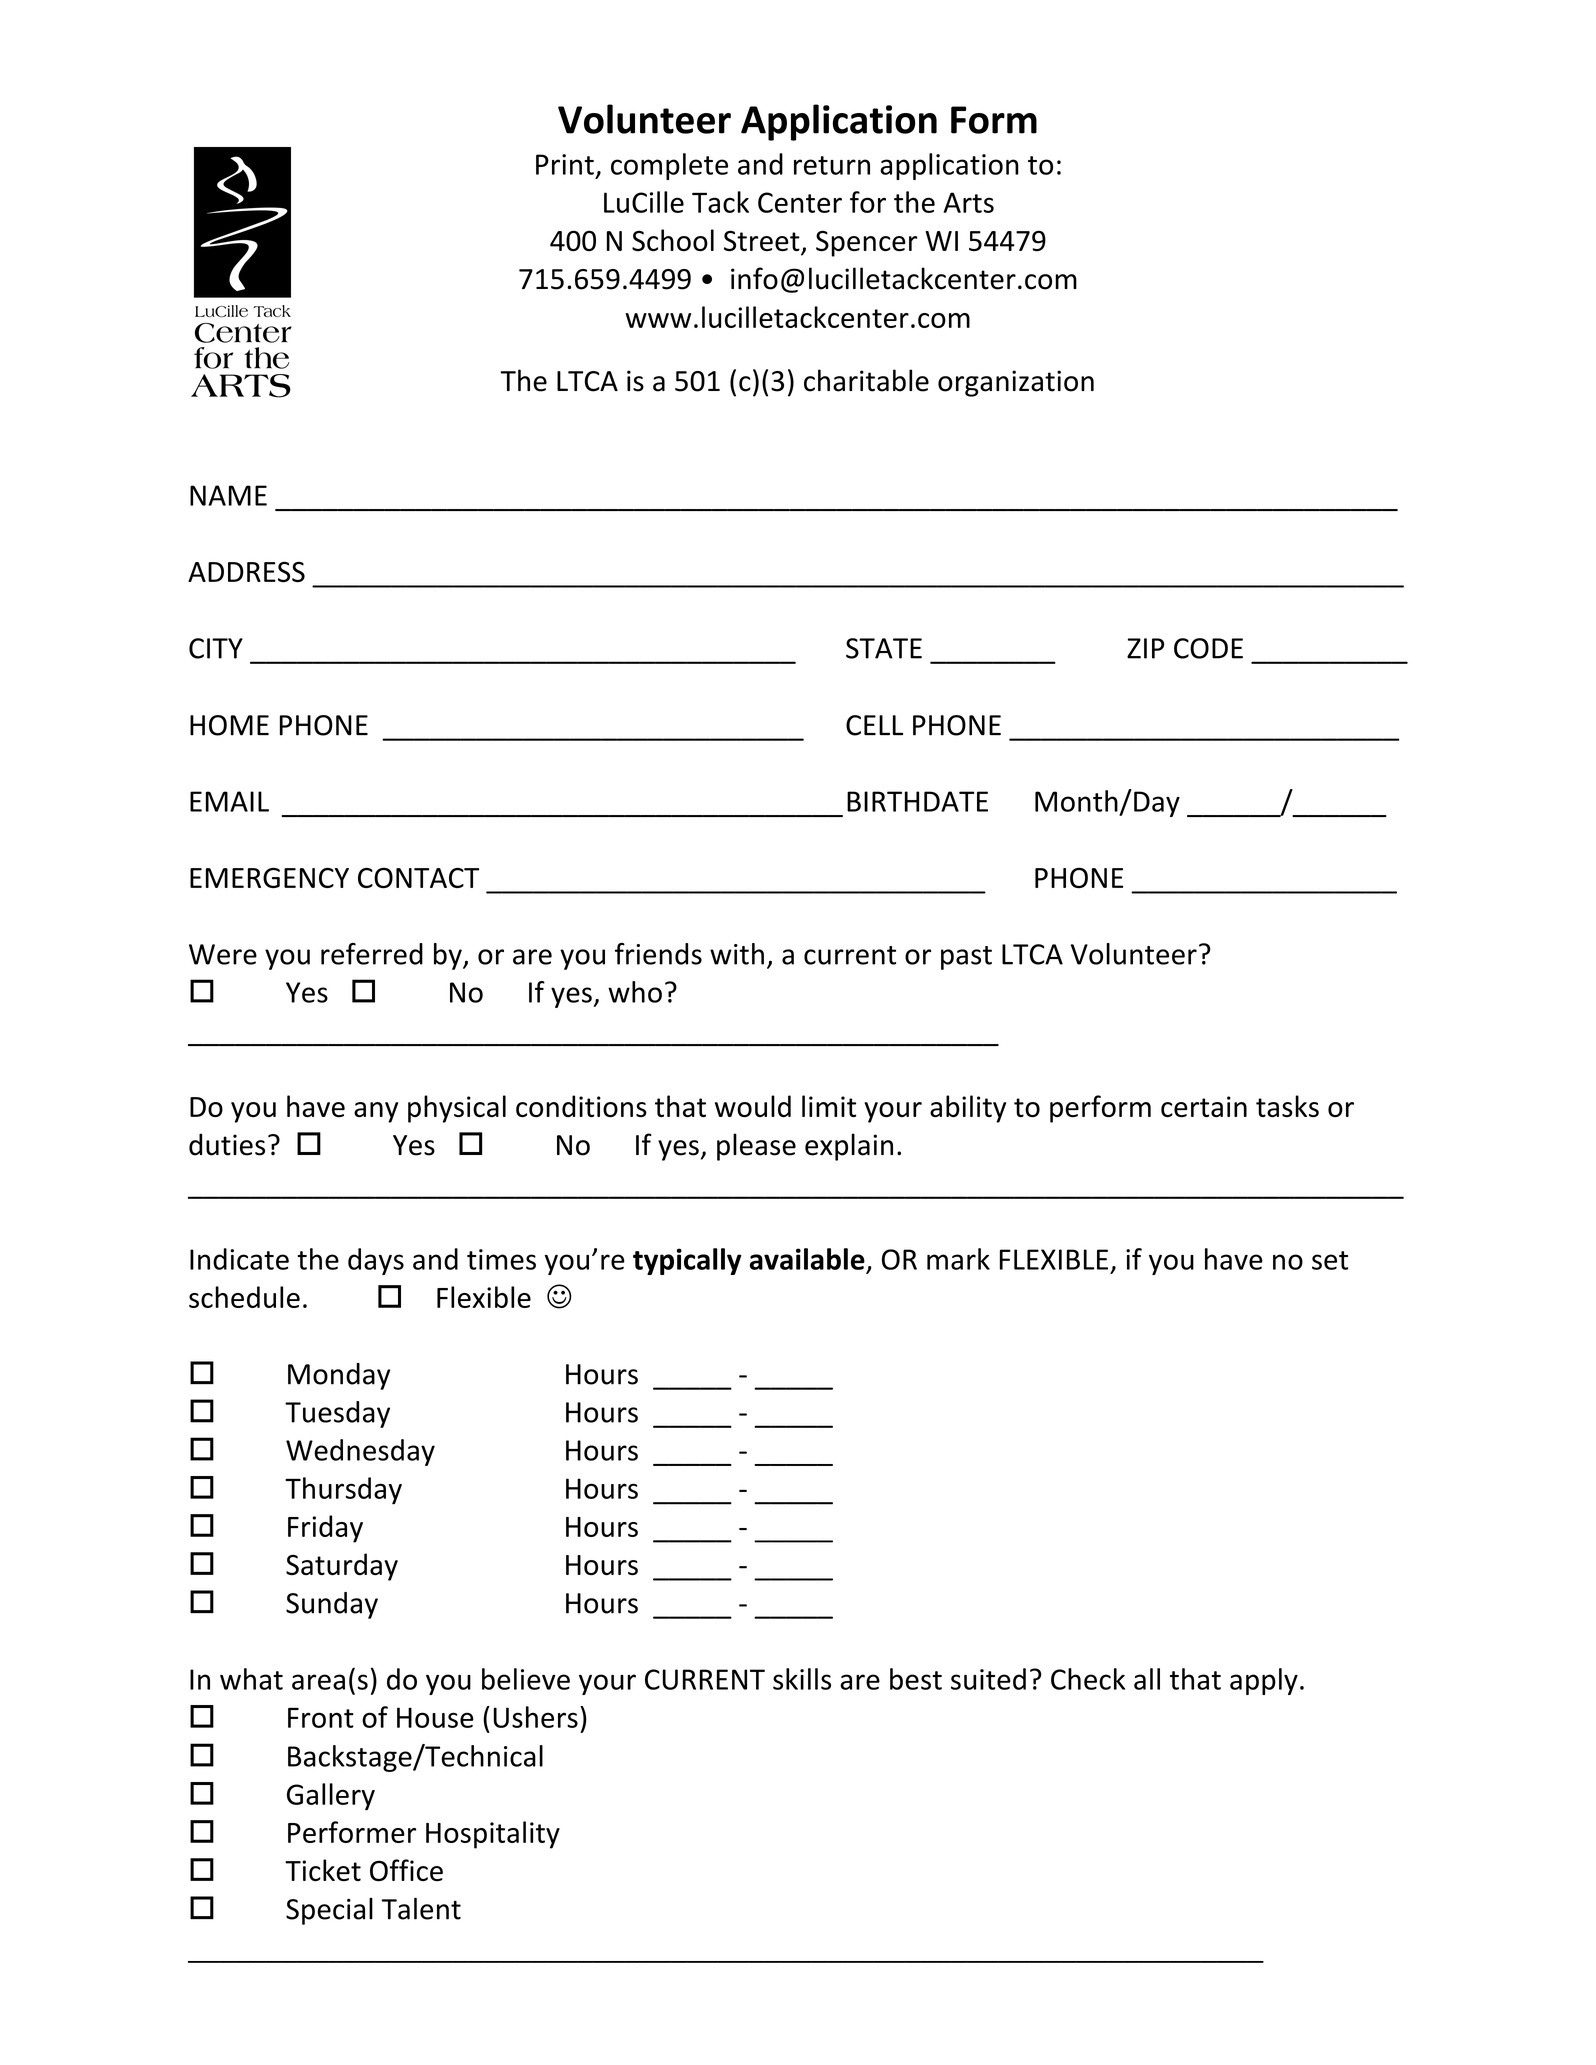 The image size is (1596, 2065). I want to click on Print, so click(565, 164).
